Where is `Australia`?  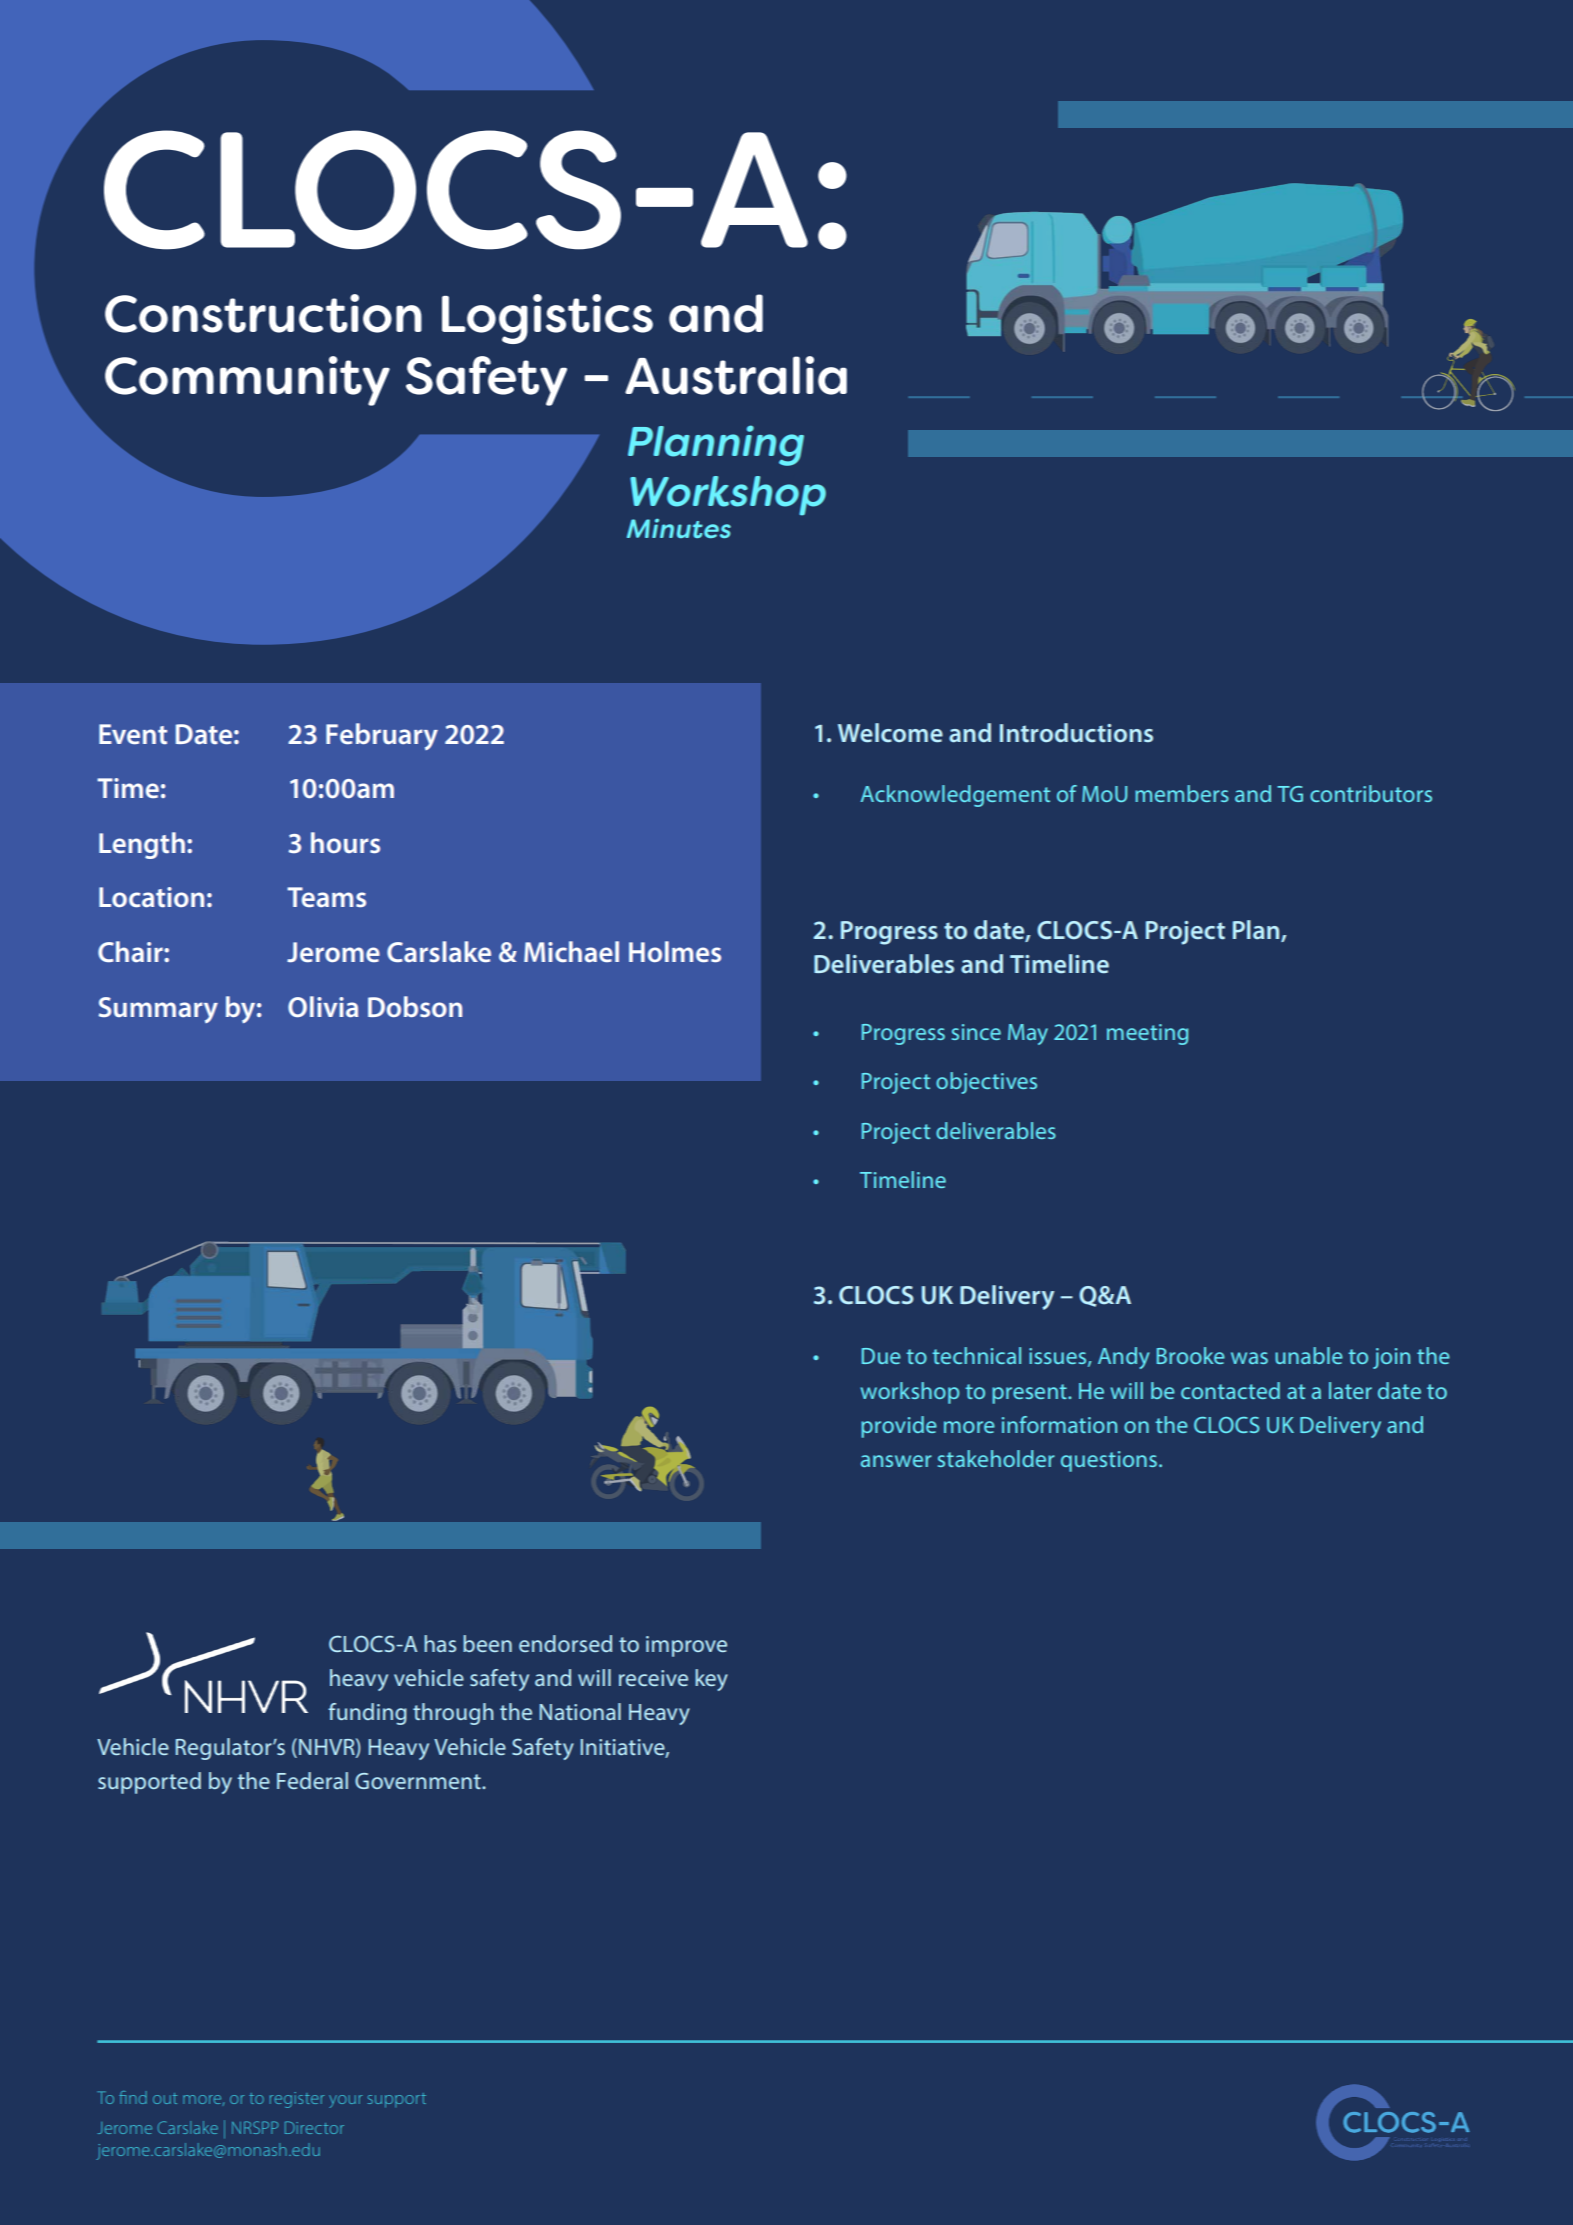
Australia is located at coordinates (736, 375).
